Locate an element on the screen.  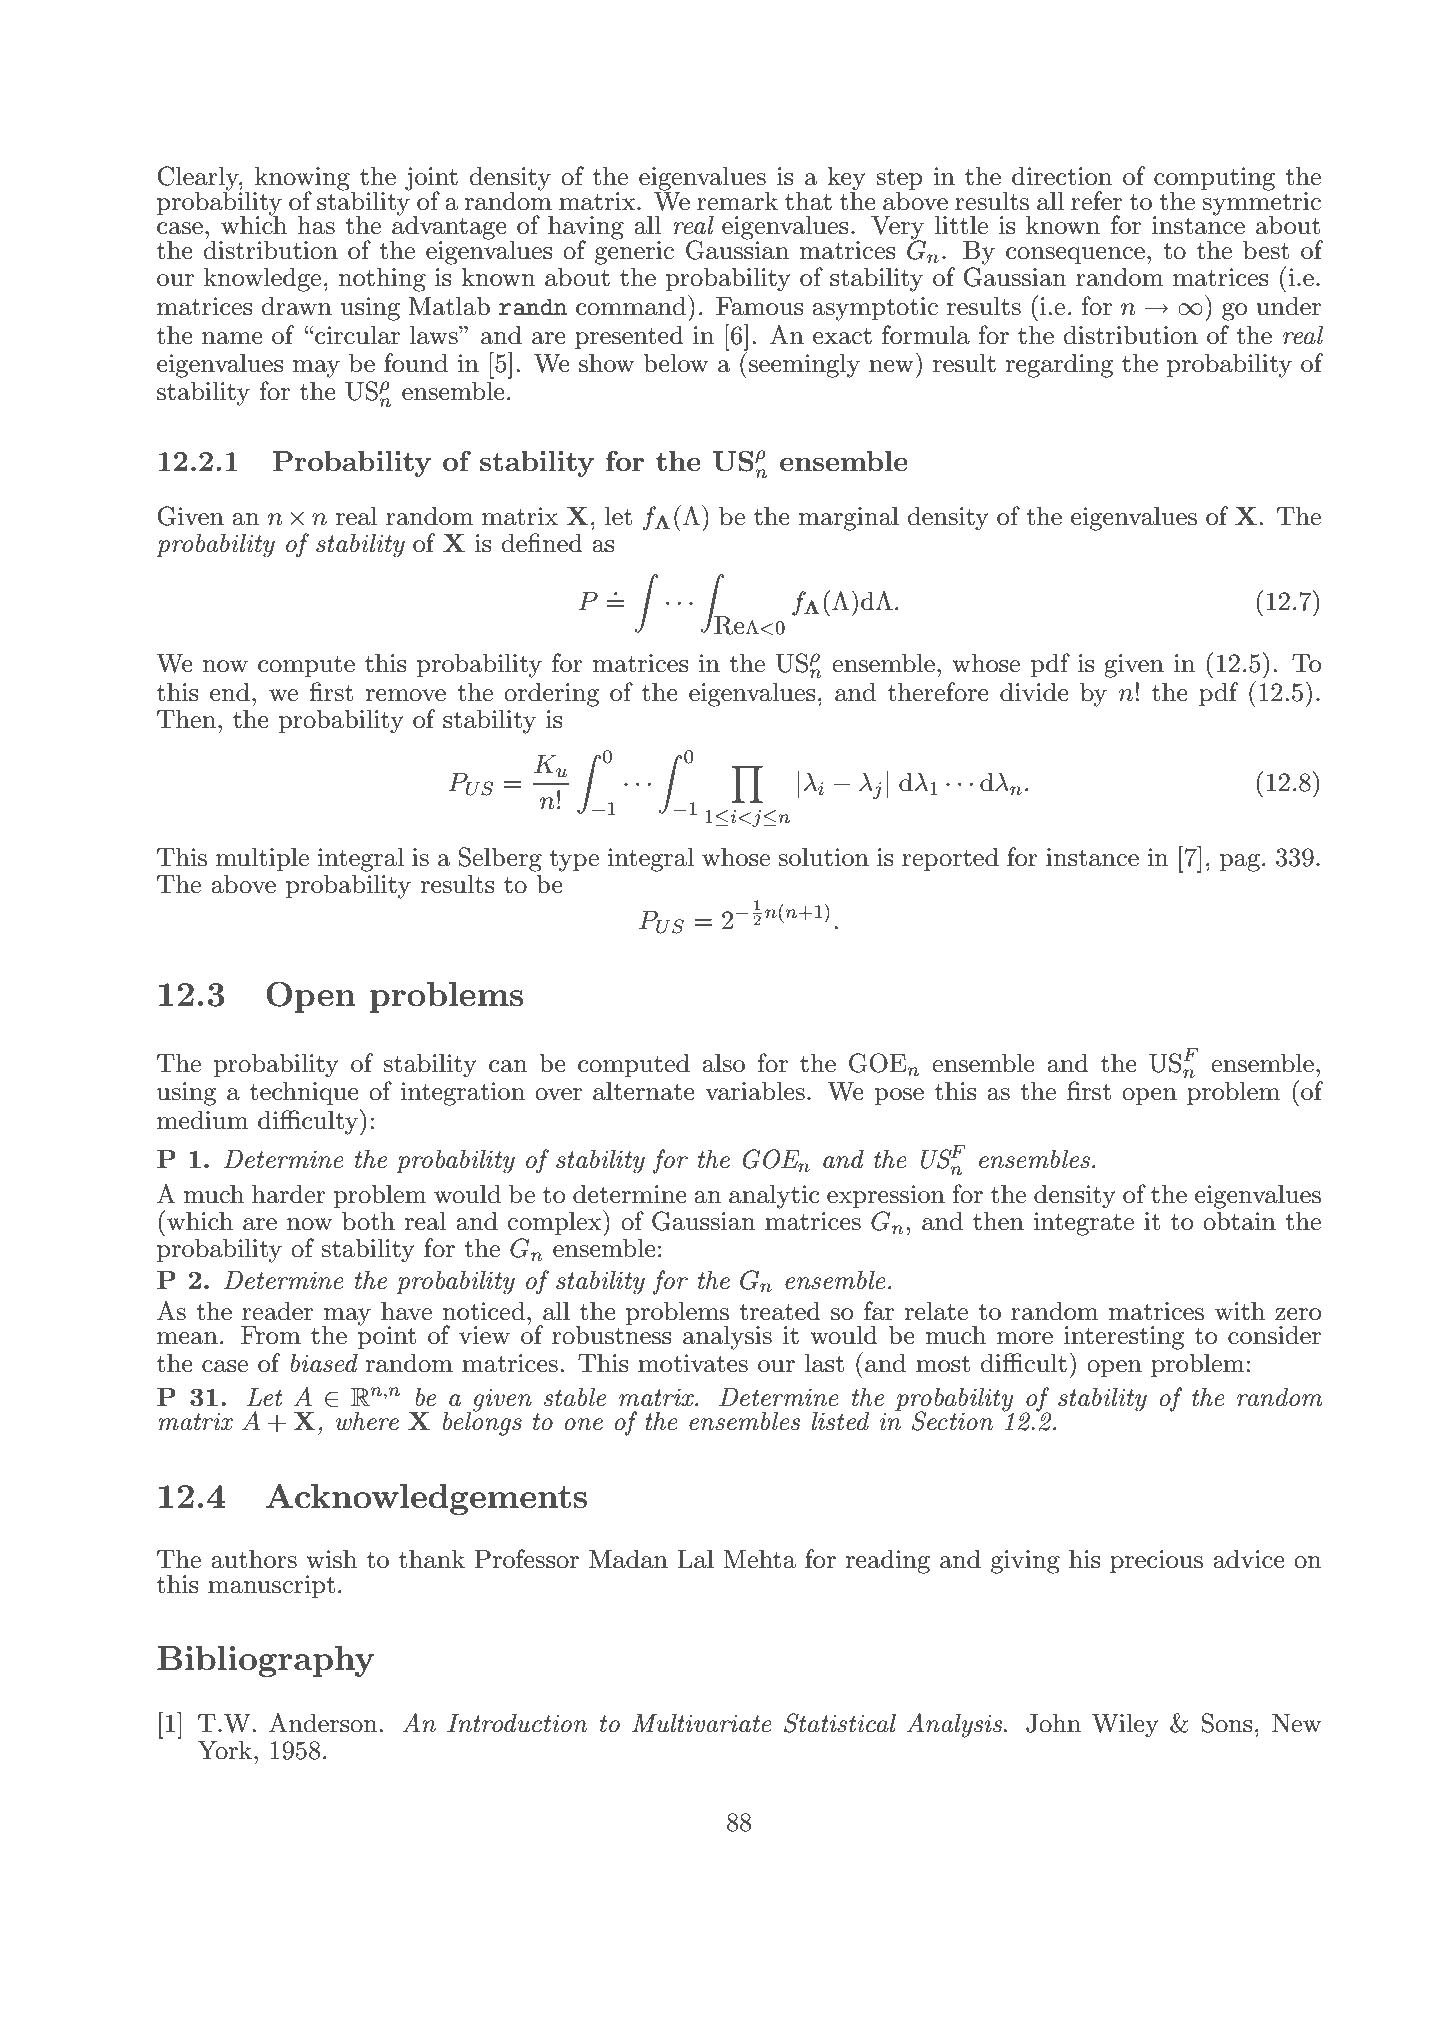
remark is located at coordinates (737, 201).
